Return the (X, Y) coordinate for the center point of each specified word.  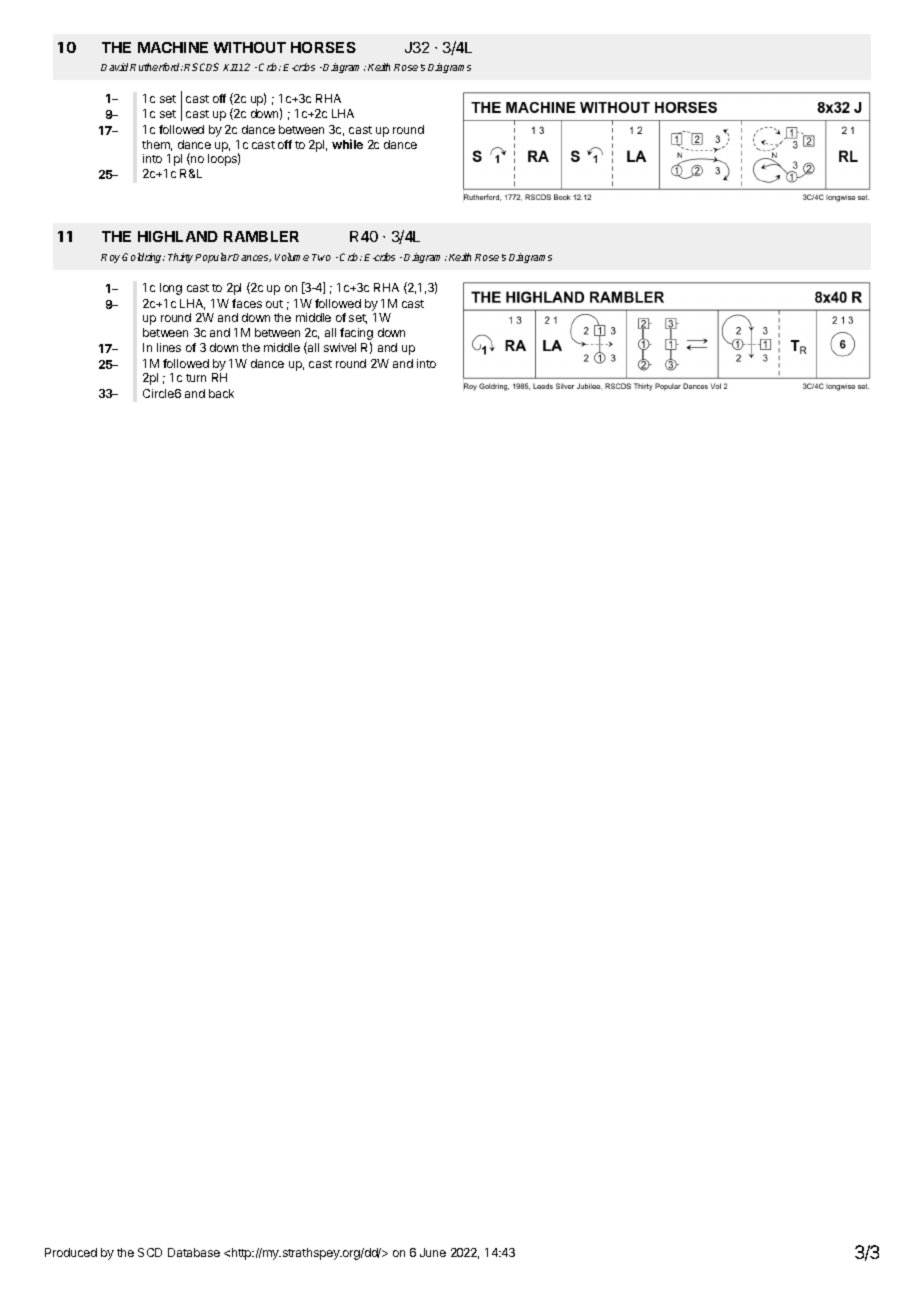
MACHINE (173, 47)
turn (196, 378)
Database (194, 1252)
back (221, 393)
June (433, 1252)
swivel (340, 347)
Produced (71, 1252)
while (347, 144)
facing (356, 334)
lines (169, 347)
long (171, 289)
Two (321, 257)
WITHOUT (250, 47)
